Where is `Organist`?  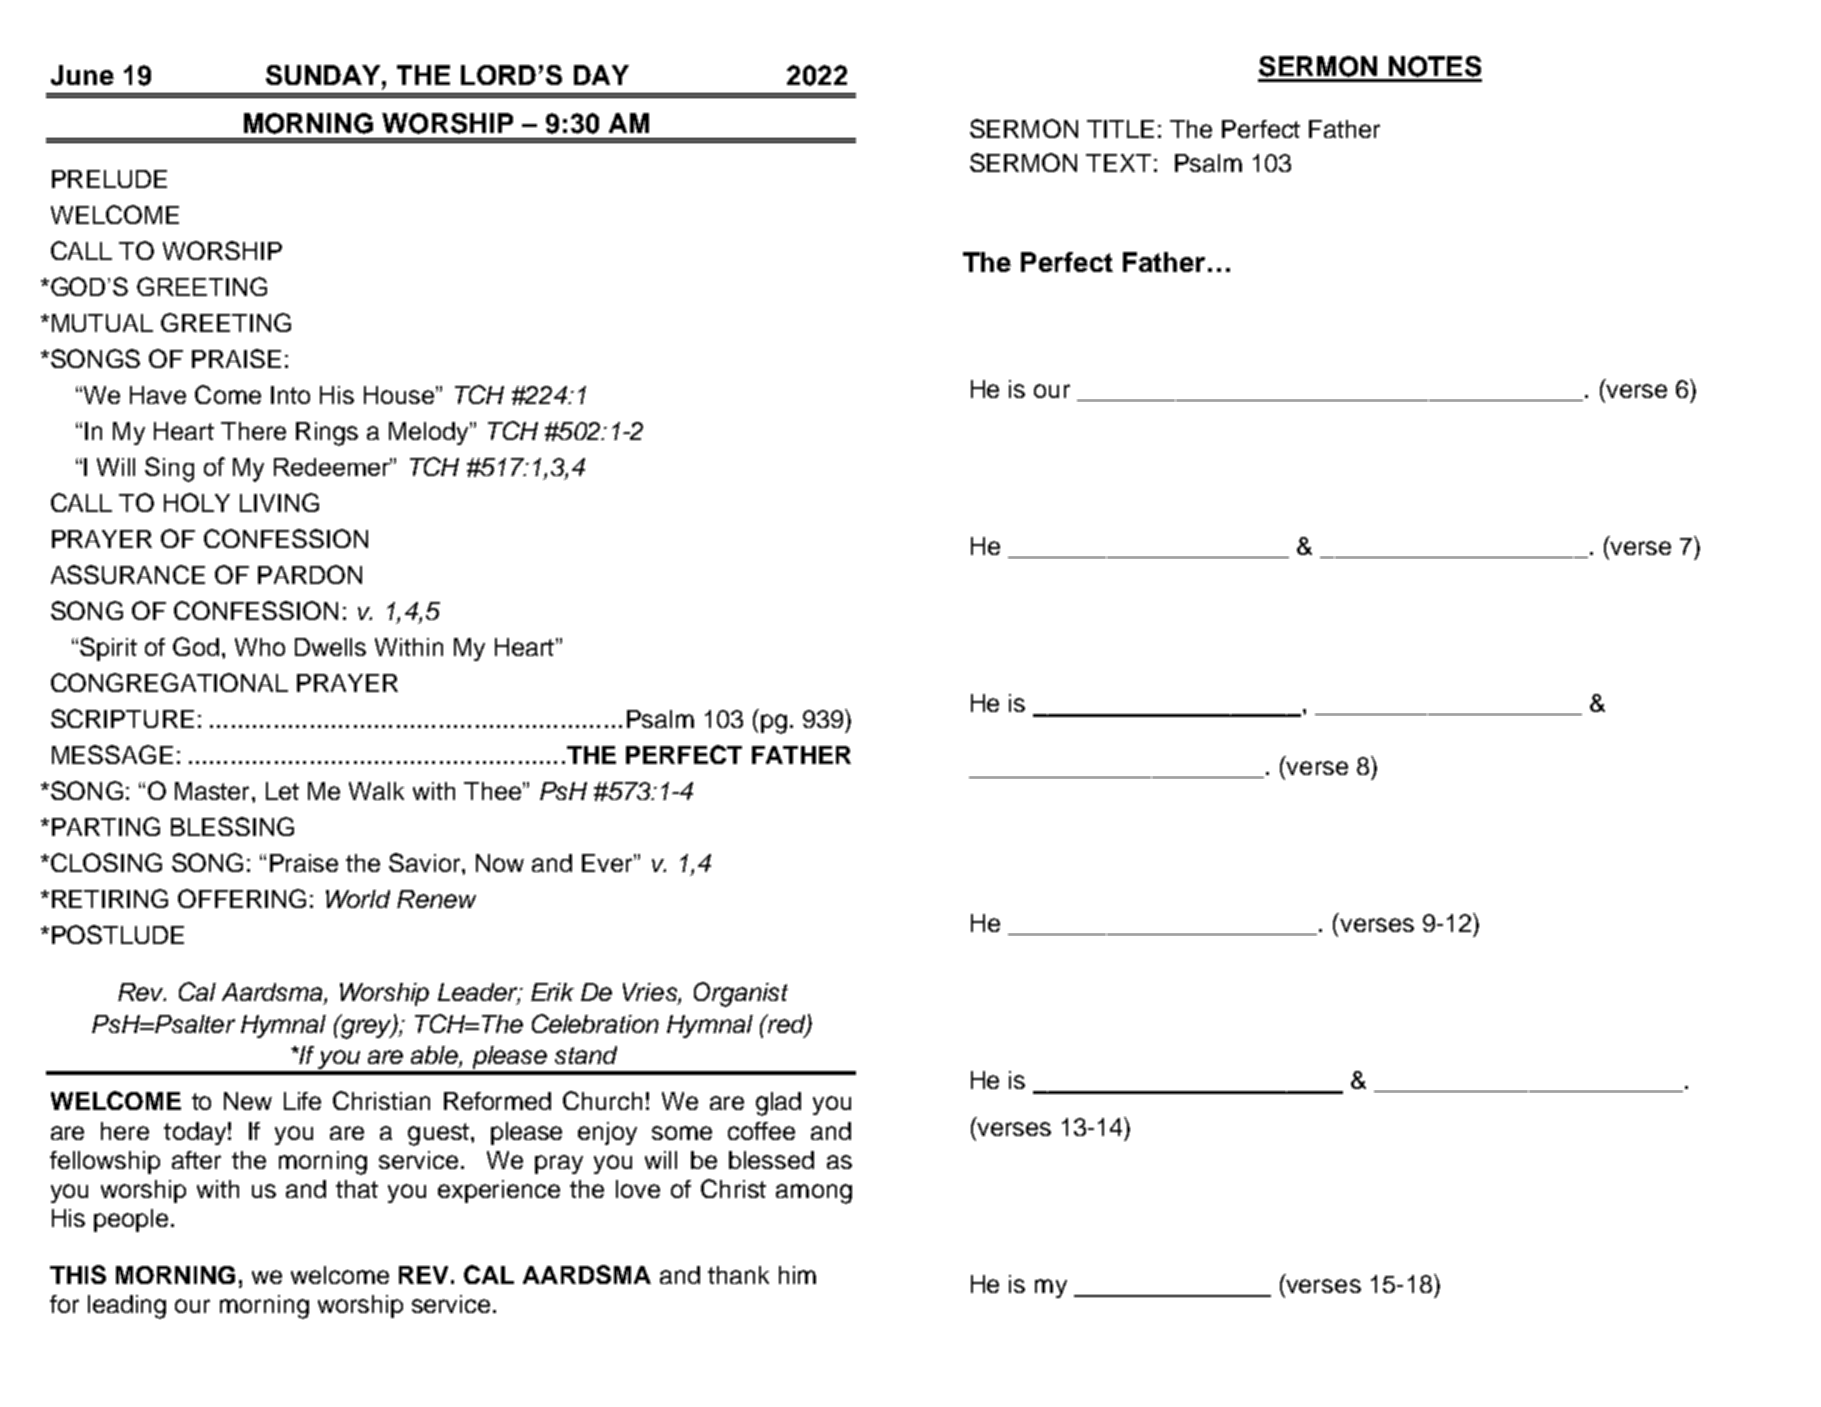
Organist is located at coordinates (741, 994).
